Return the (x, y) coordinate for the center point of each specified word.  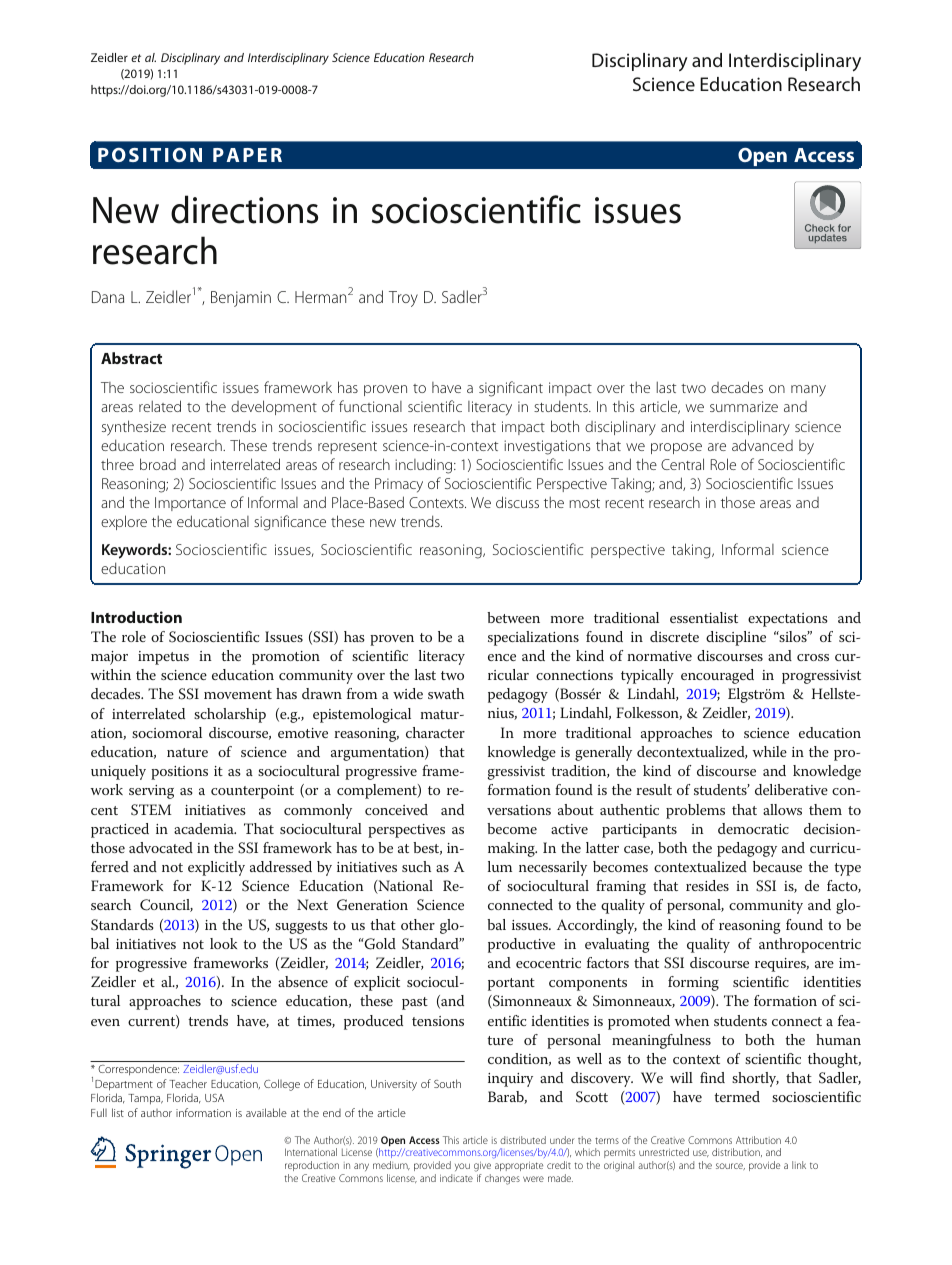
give (482, 1167)
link (799, 1165)
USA (214, 1098)
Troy (403, 299)
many (808, 391)
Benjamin (241, 299)
